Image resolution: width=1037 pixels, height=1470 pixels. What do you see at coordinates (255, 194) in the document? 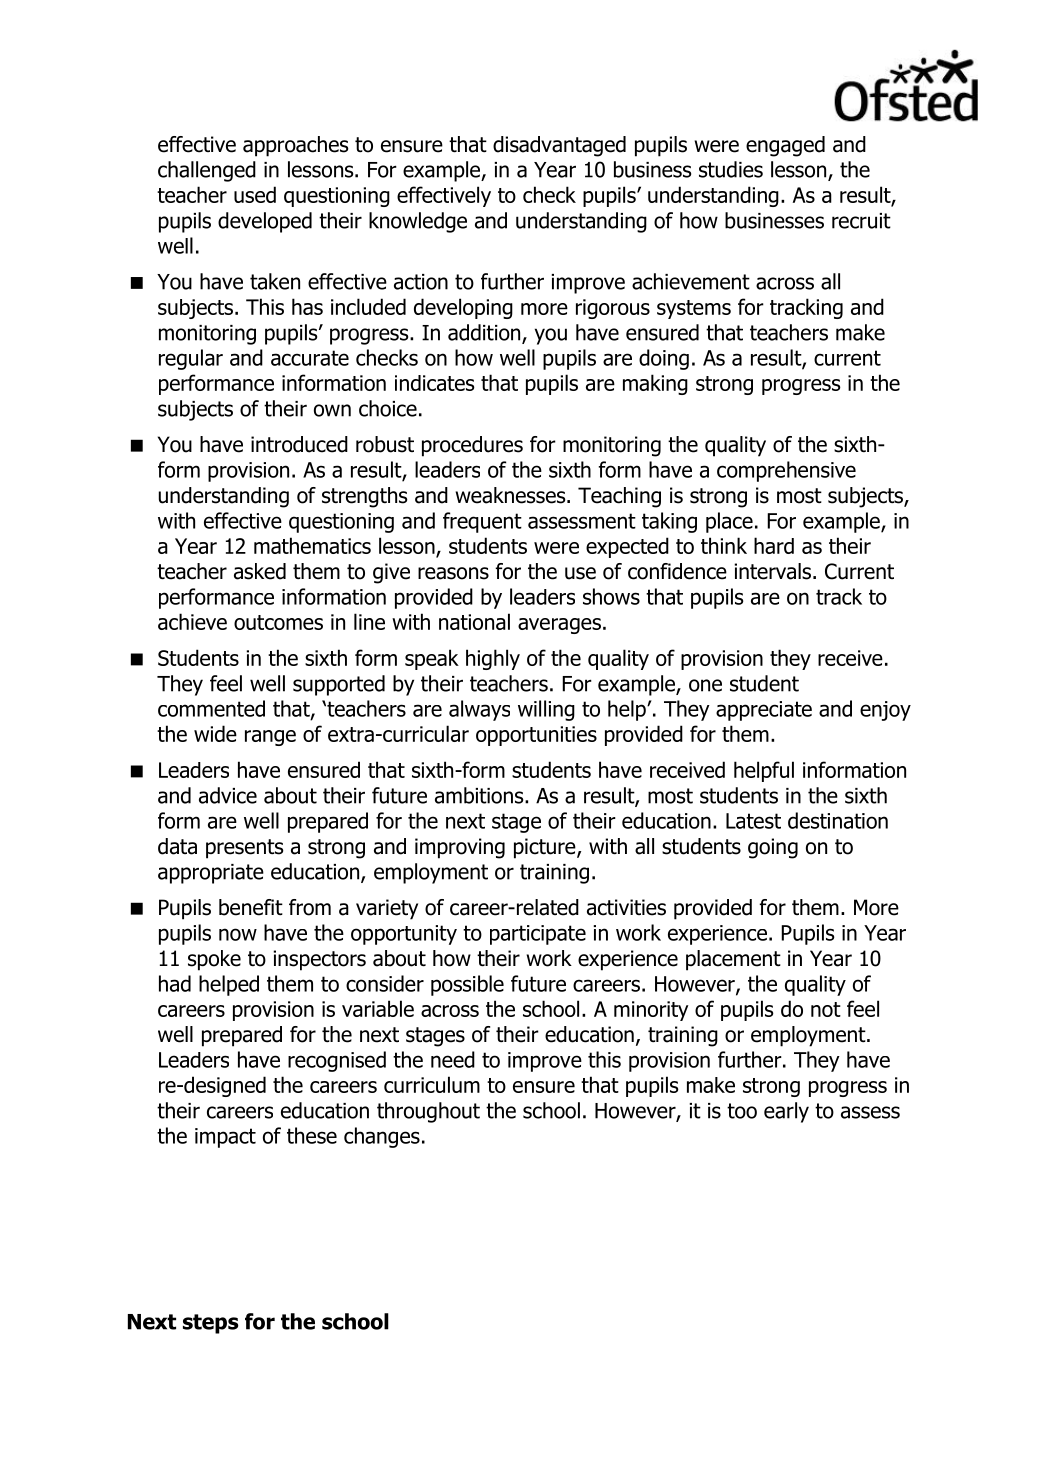
I see `used` at bounding box center [255, 194].
